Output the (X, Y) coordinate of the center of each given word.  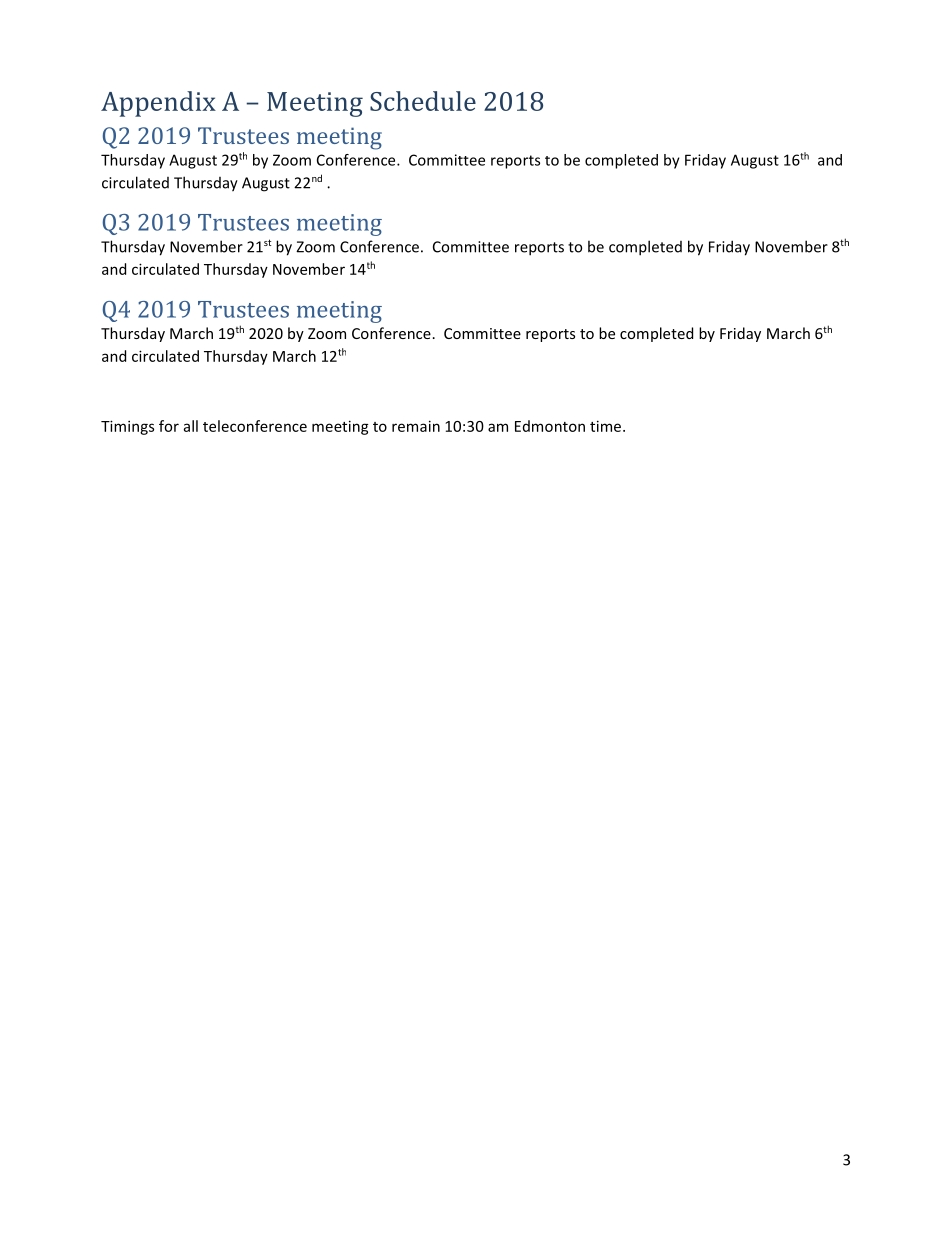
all (191, 426)
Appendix (158, 104)
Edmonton (550, 426)
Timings (127, 427)
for (169, 426)
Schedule (423, 101)
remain (416, 426)
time (607, 426)
